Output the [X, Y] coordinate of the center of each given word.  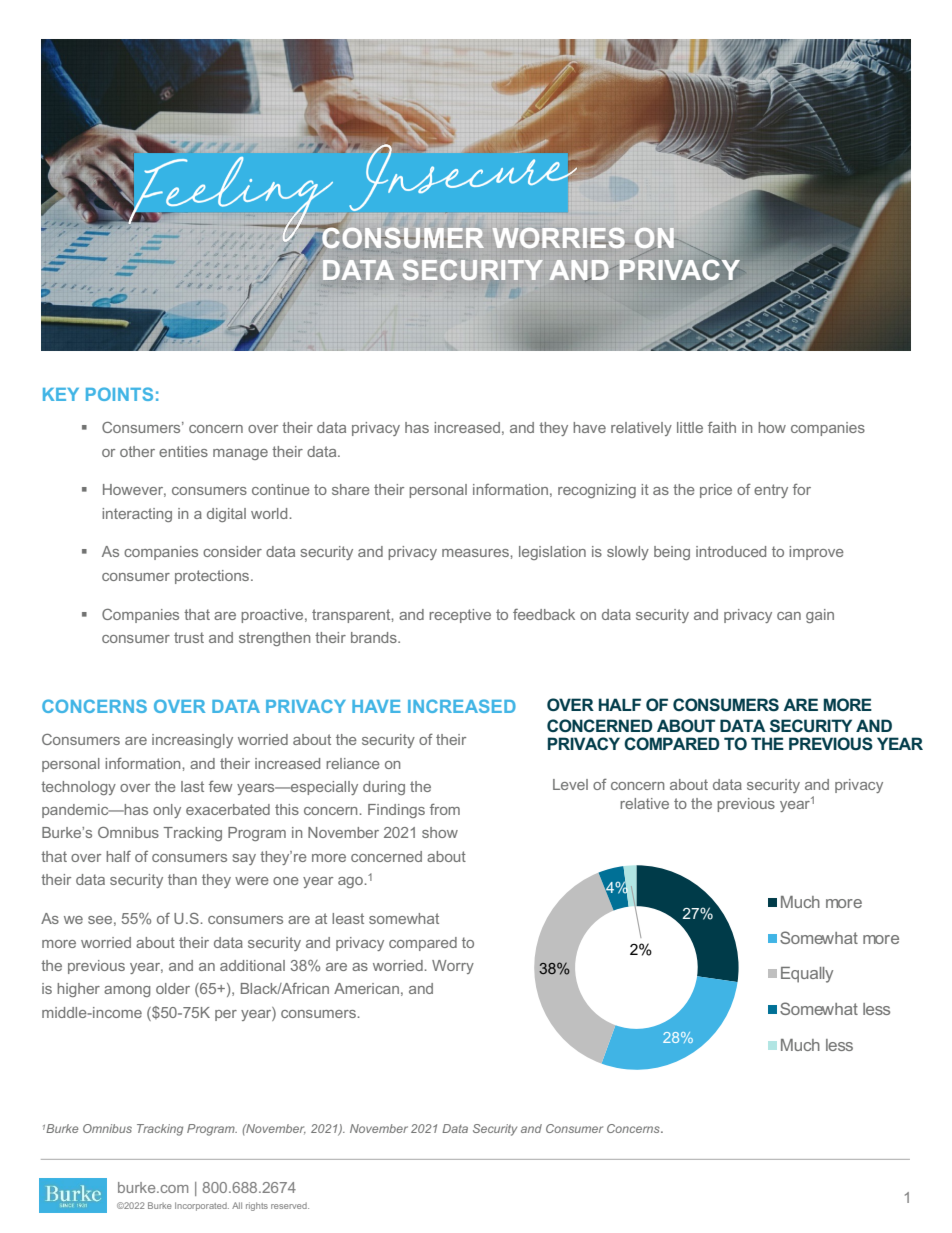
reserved [290, 1206]
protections [213, 577]
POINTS [119, 394]
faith [722, 427]
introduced [731, 551]
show [440, 832]
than [182, 879]
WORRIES [558, 238]
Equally [807, 975]
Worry [453, 967]
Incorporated [202, 1206]
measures [476, 553]
